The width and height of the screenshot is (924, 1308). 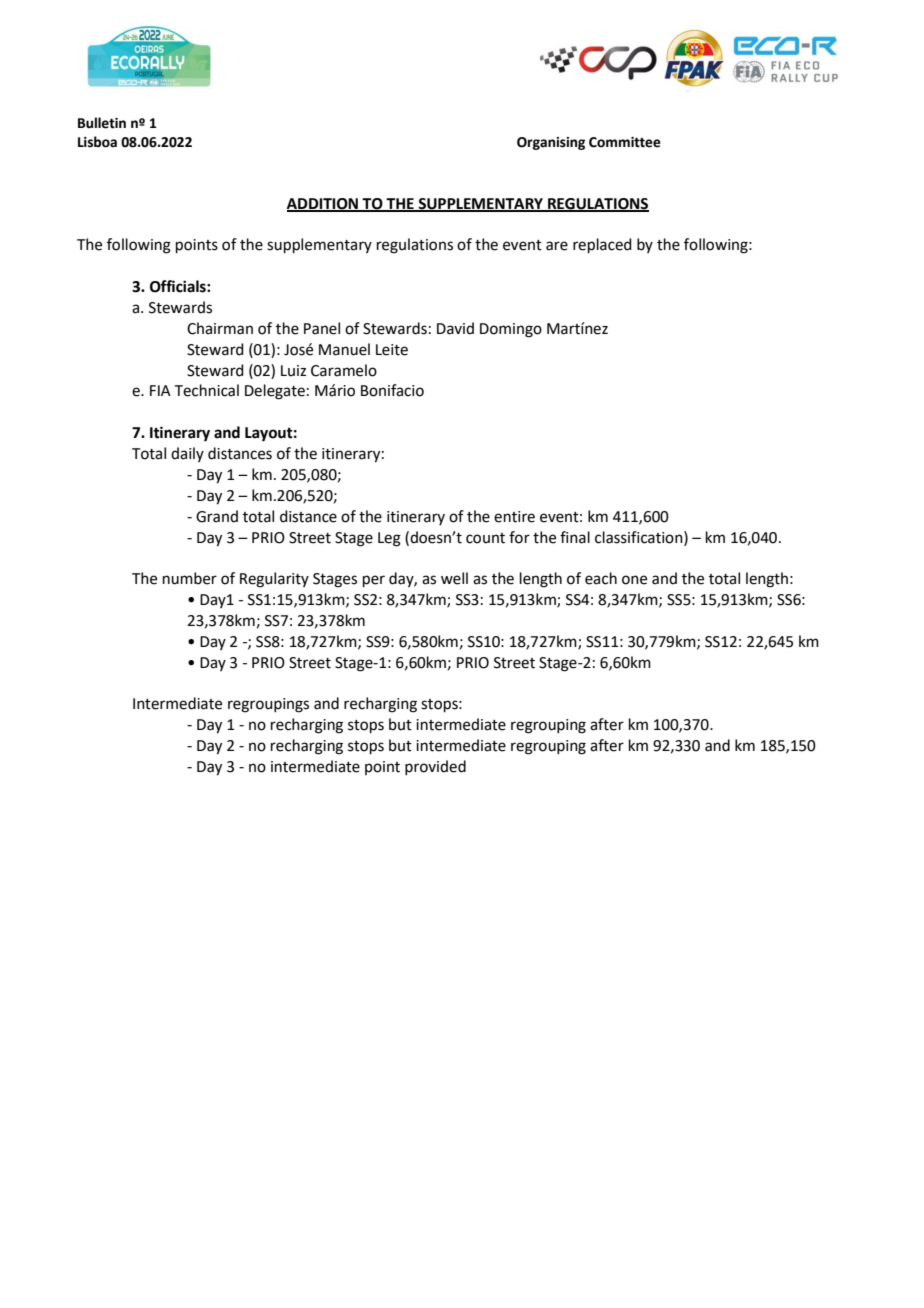 What do you see at coordinates (435, 767) in the screenshot?
I see `provided` at bounding box center [435, 767].
